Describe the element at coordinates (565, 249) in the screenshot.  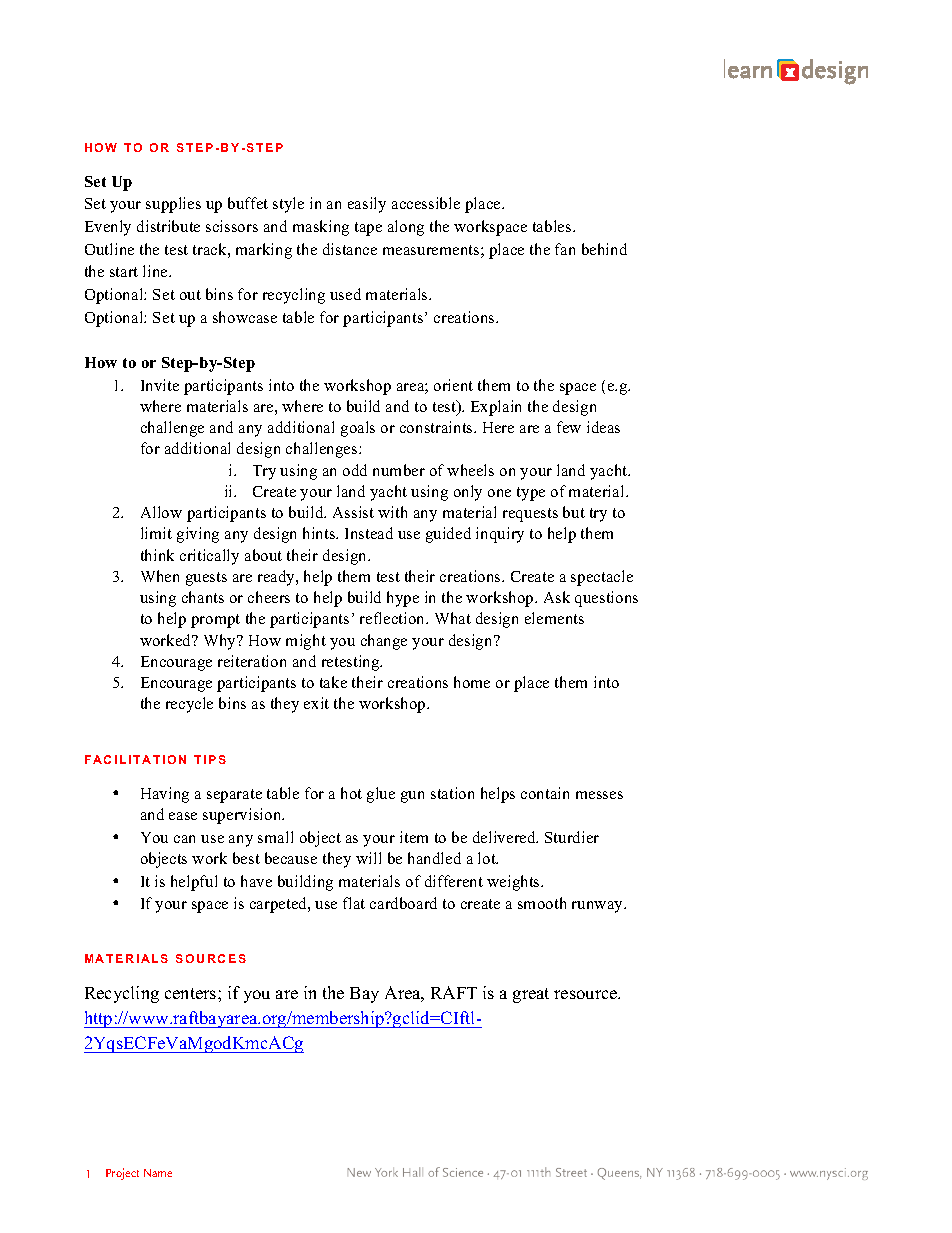
I see `fan` at that location.
